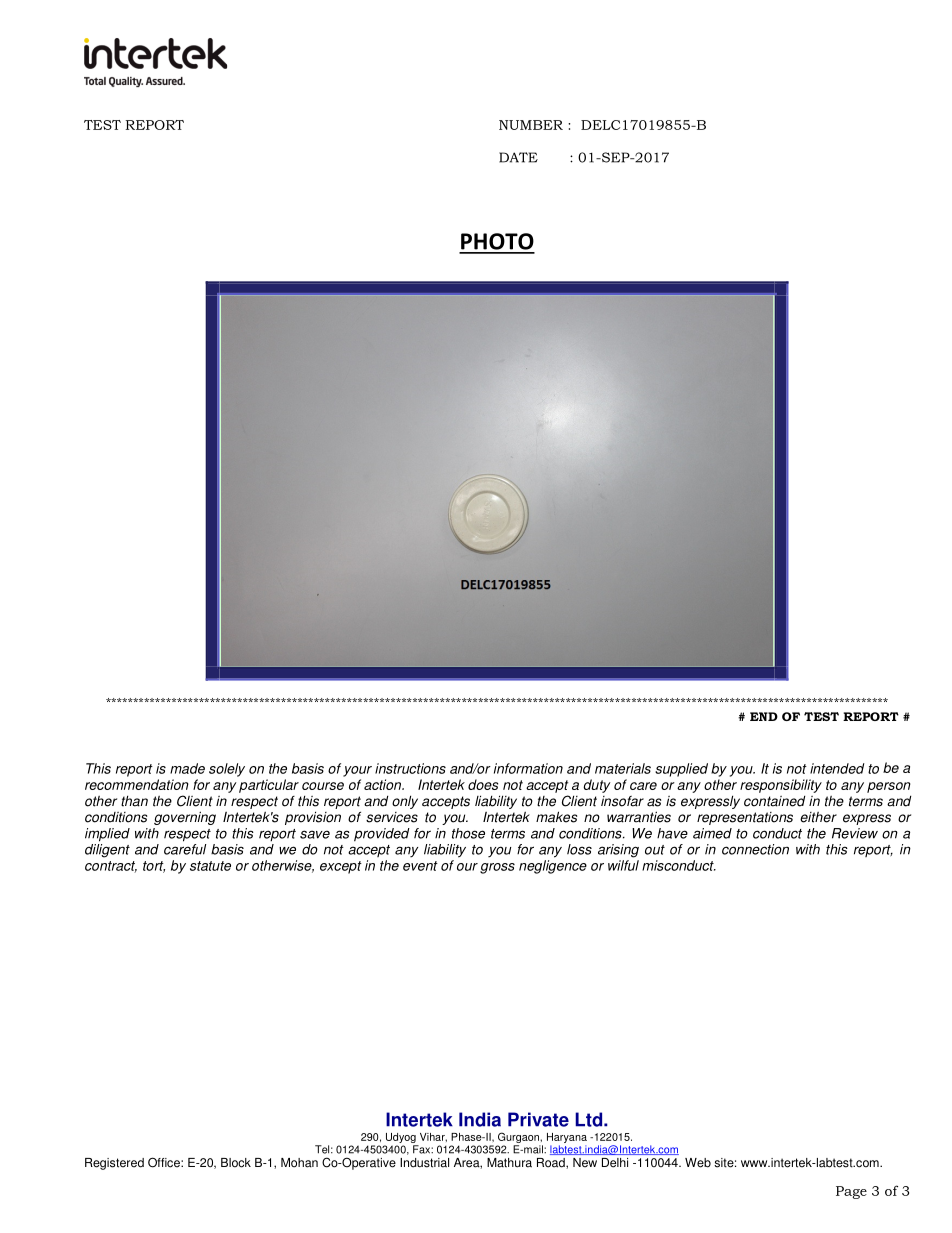 The image size is (952, 1233). What do you see at coordinates (185, 818) in the screenshot?
I see `governing` at bounding box center [185, 818].
